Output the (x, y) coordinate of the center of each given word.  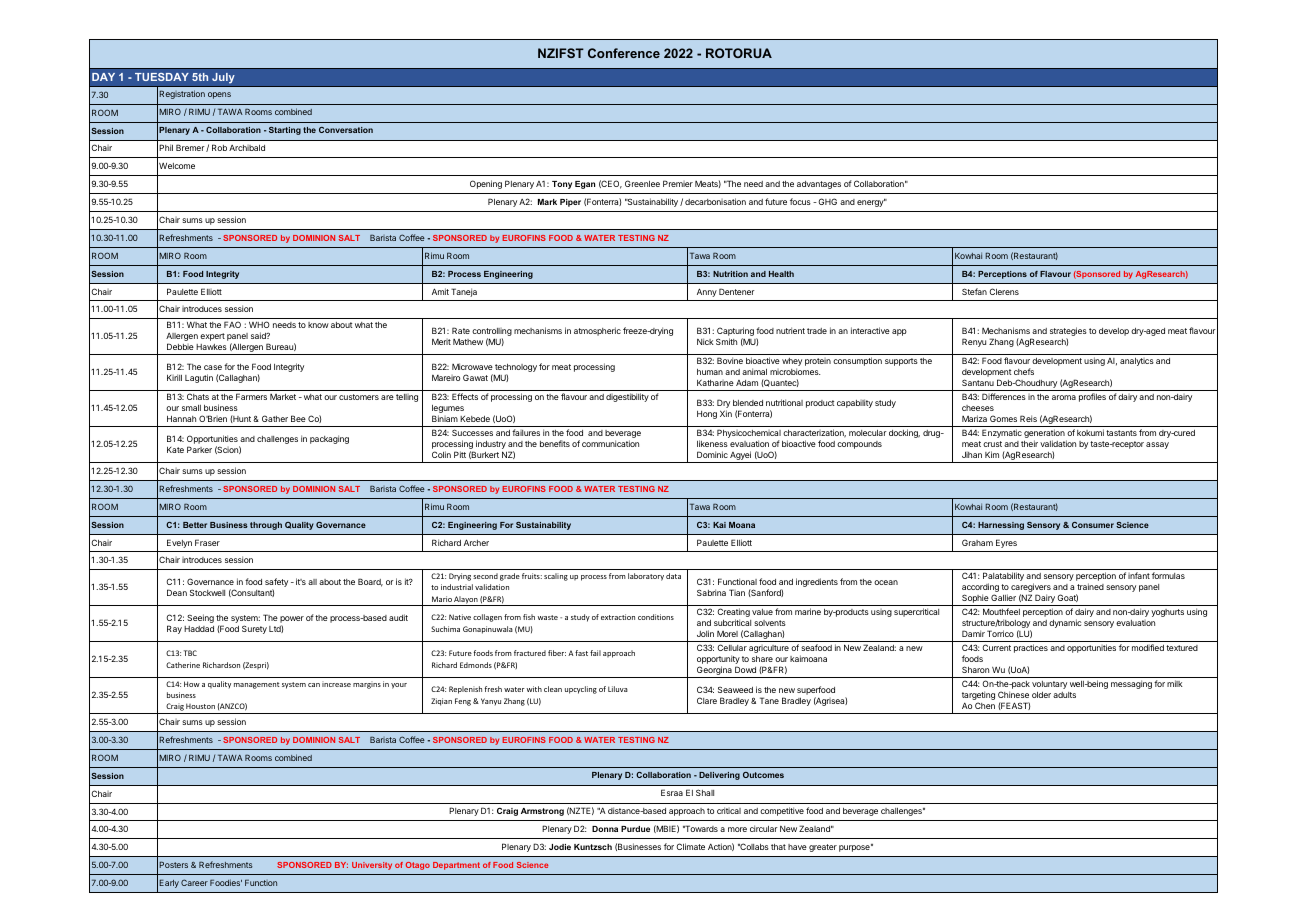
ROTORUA (739, 53)
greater (823, 848)
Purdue (635, 829)
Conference (624, 53)
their (1029, 443)
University (372, 866)
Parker (199, 449)
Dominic (712, 454)
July (223, 78)
